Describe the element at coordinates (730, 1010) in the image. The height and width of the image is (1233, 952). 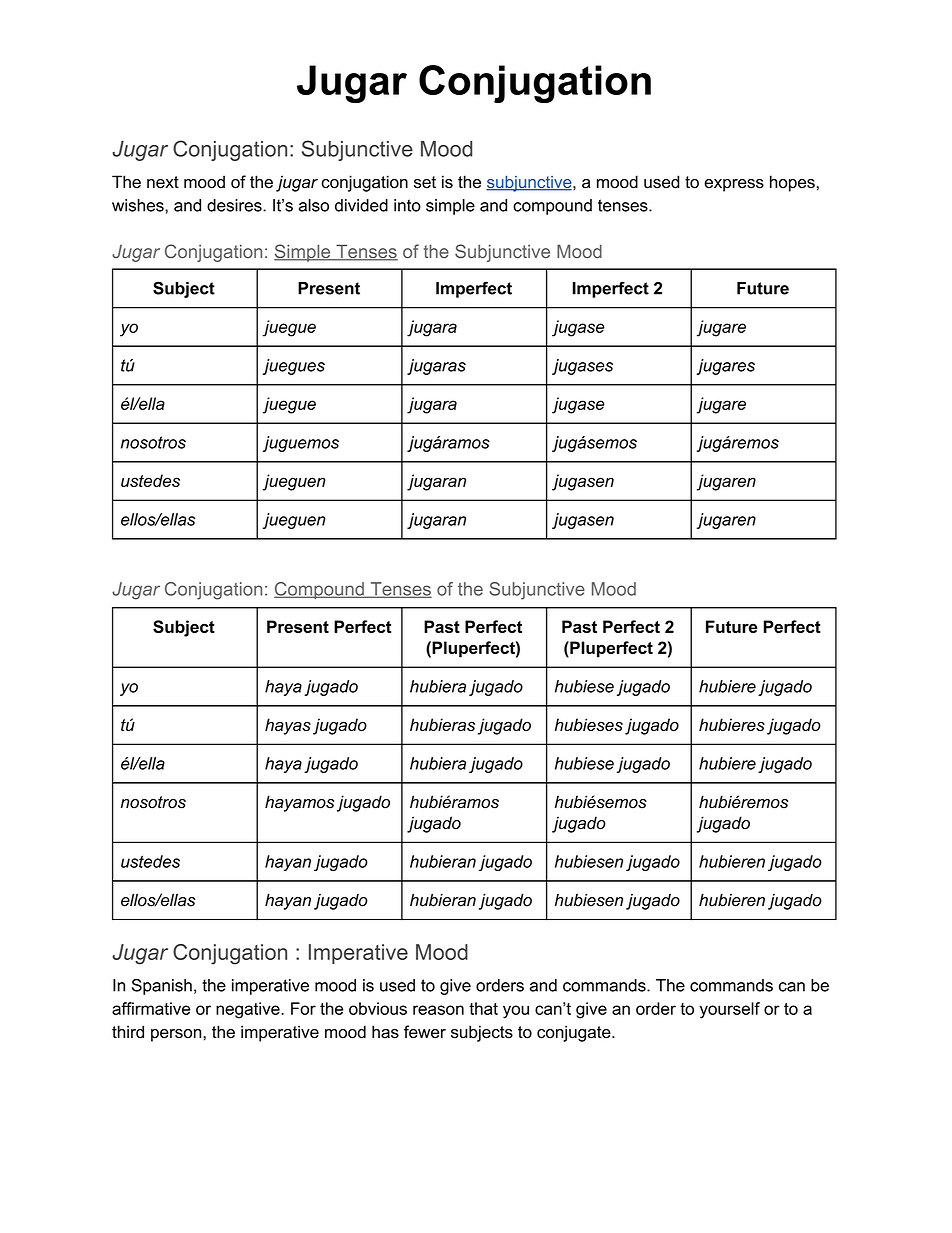
I see `yourself` at that location.
